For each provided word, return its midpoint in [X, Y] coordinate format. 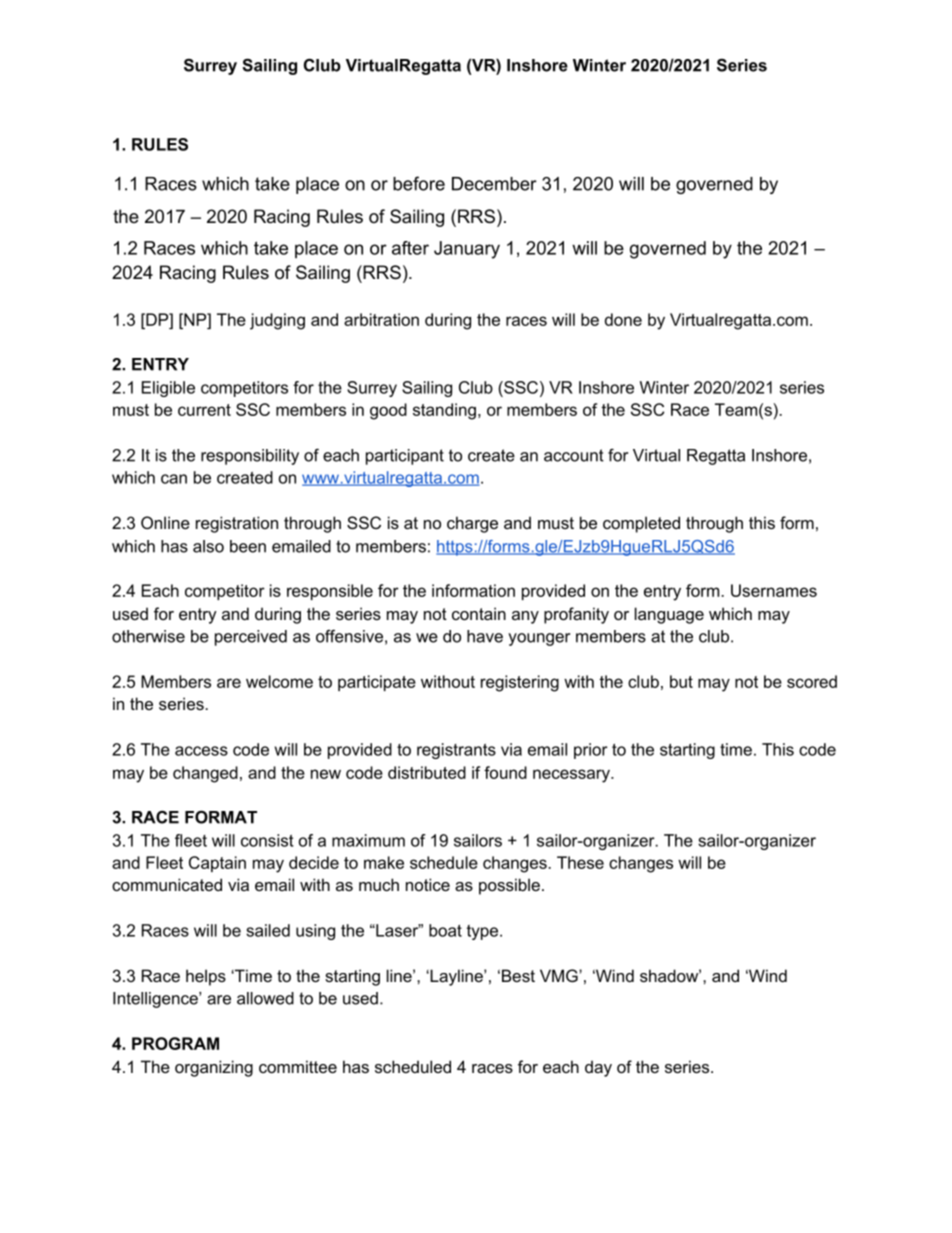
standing [444, 411]
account [574, 455]
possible [509, 886]
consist [267, 840]
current [204, 410]
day [598, 1068]
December [494, 184]
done [623, 319]
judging [277, 321]
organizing [214, 1068]
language [669, 615]
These [580, 862]
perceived [251, 638]
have [485, 636]
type [484, 932]
